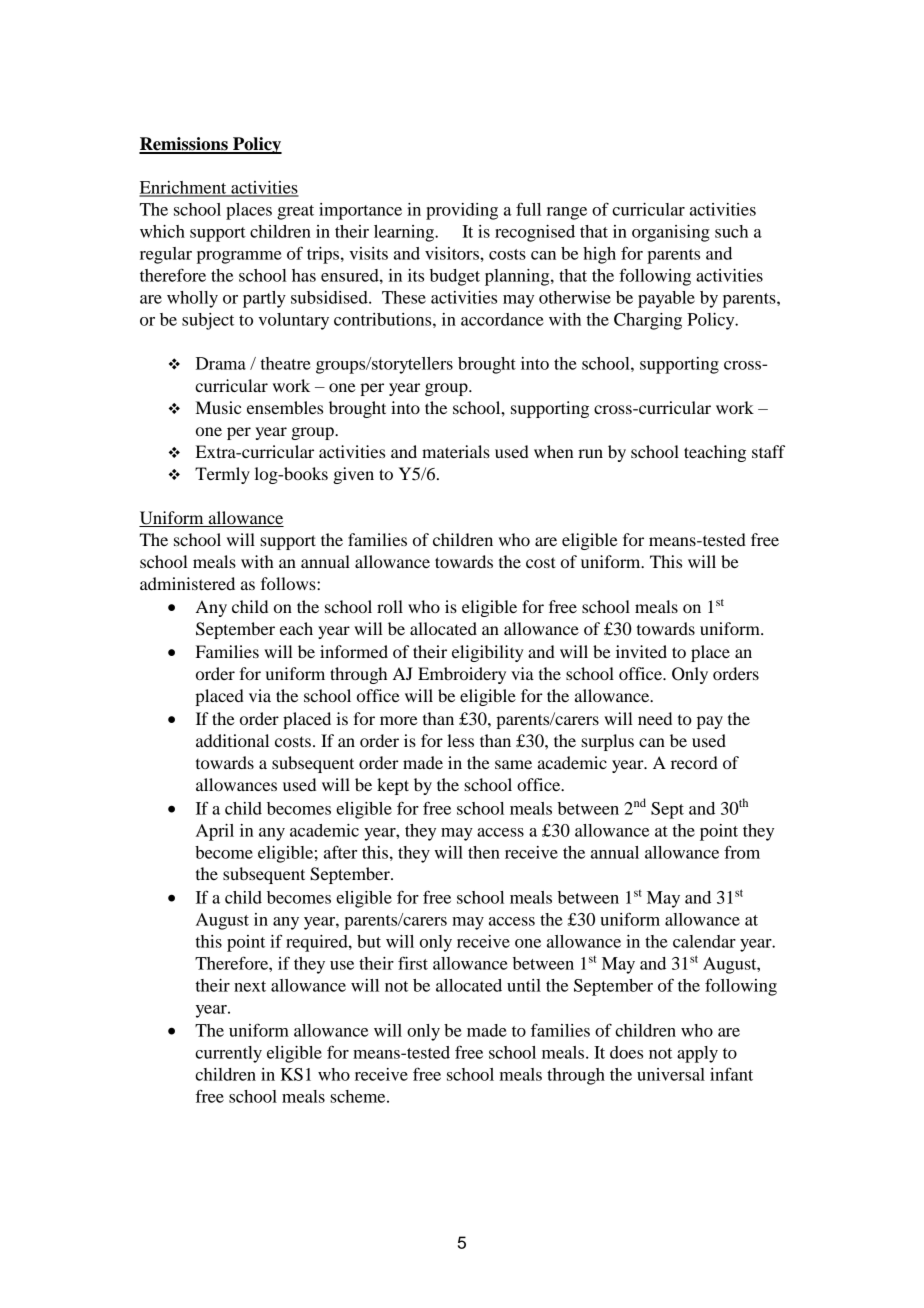  I want to click on invited, so click(641, 651).
